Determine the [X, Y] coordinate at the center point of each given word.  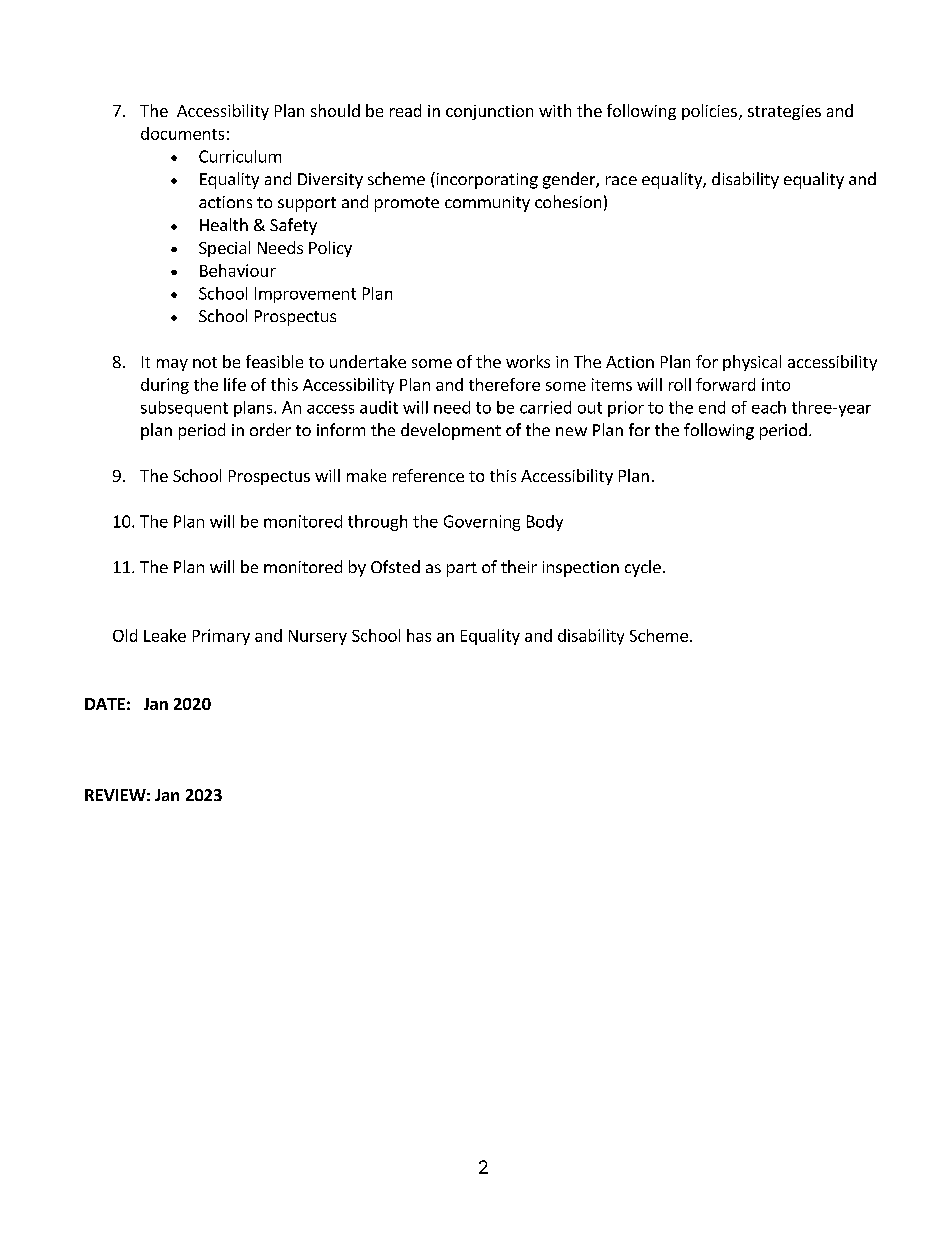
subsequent [184, 409]
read [405, 110]
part [462, 569]
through [377, 523]
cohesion [568, 201]
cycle [643, 568]
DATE [105, 704]
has [419, 635]
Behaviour [238, 270]
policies [709, 112]
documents [182, 133]
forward [725, 384]
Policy [330, 249]
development [451, 431]
